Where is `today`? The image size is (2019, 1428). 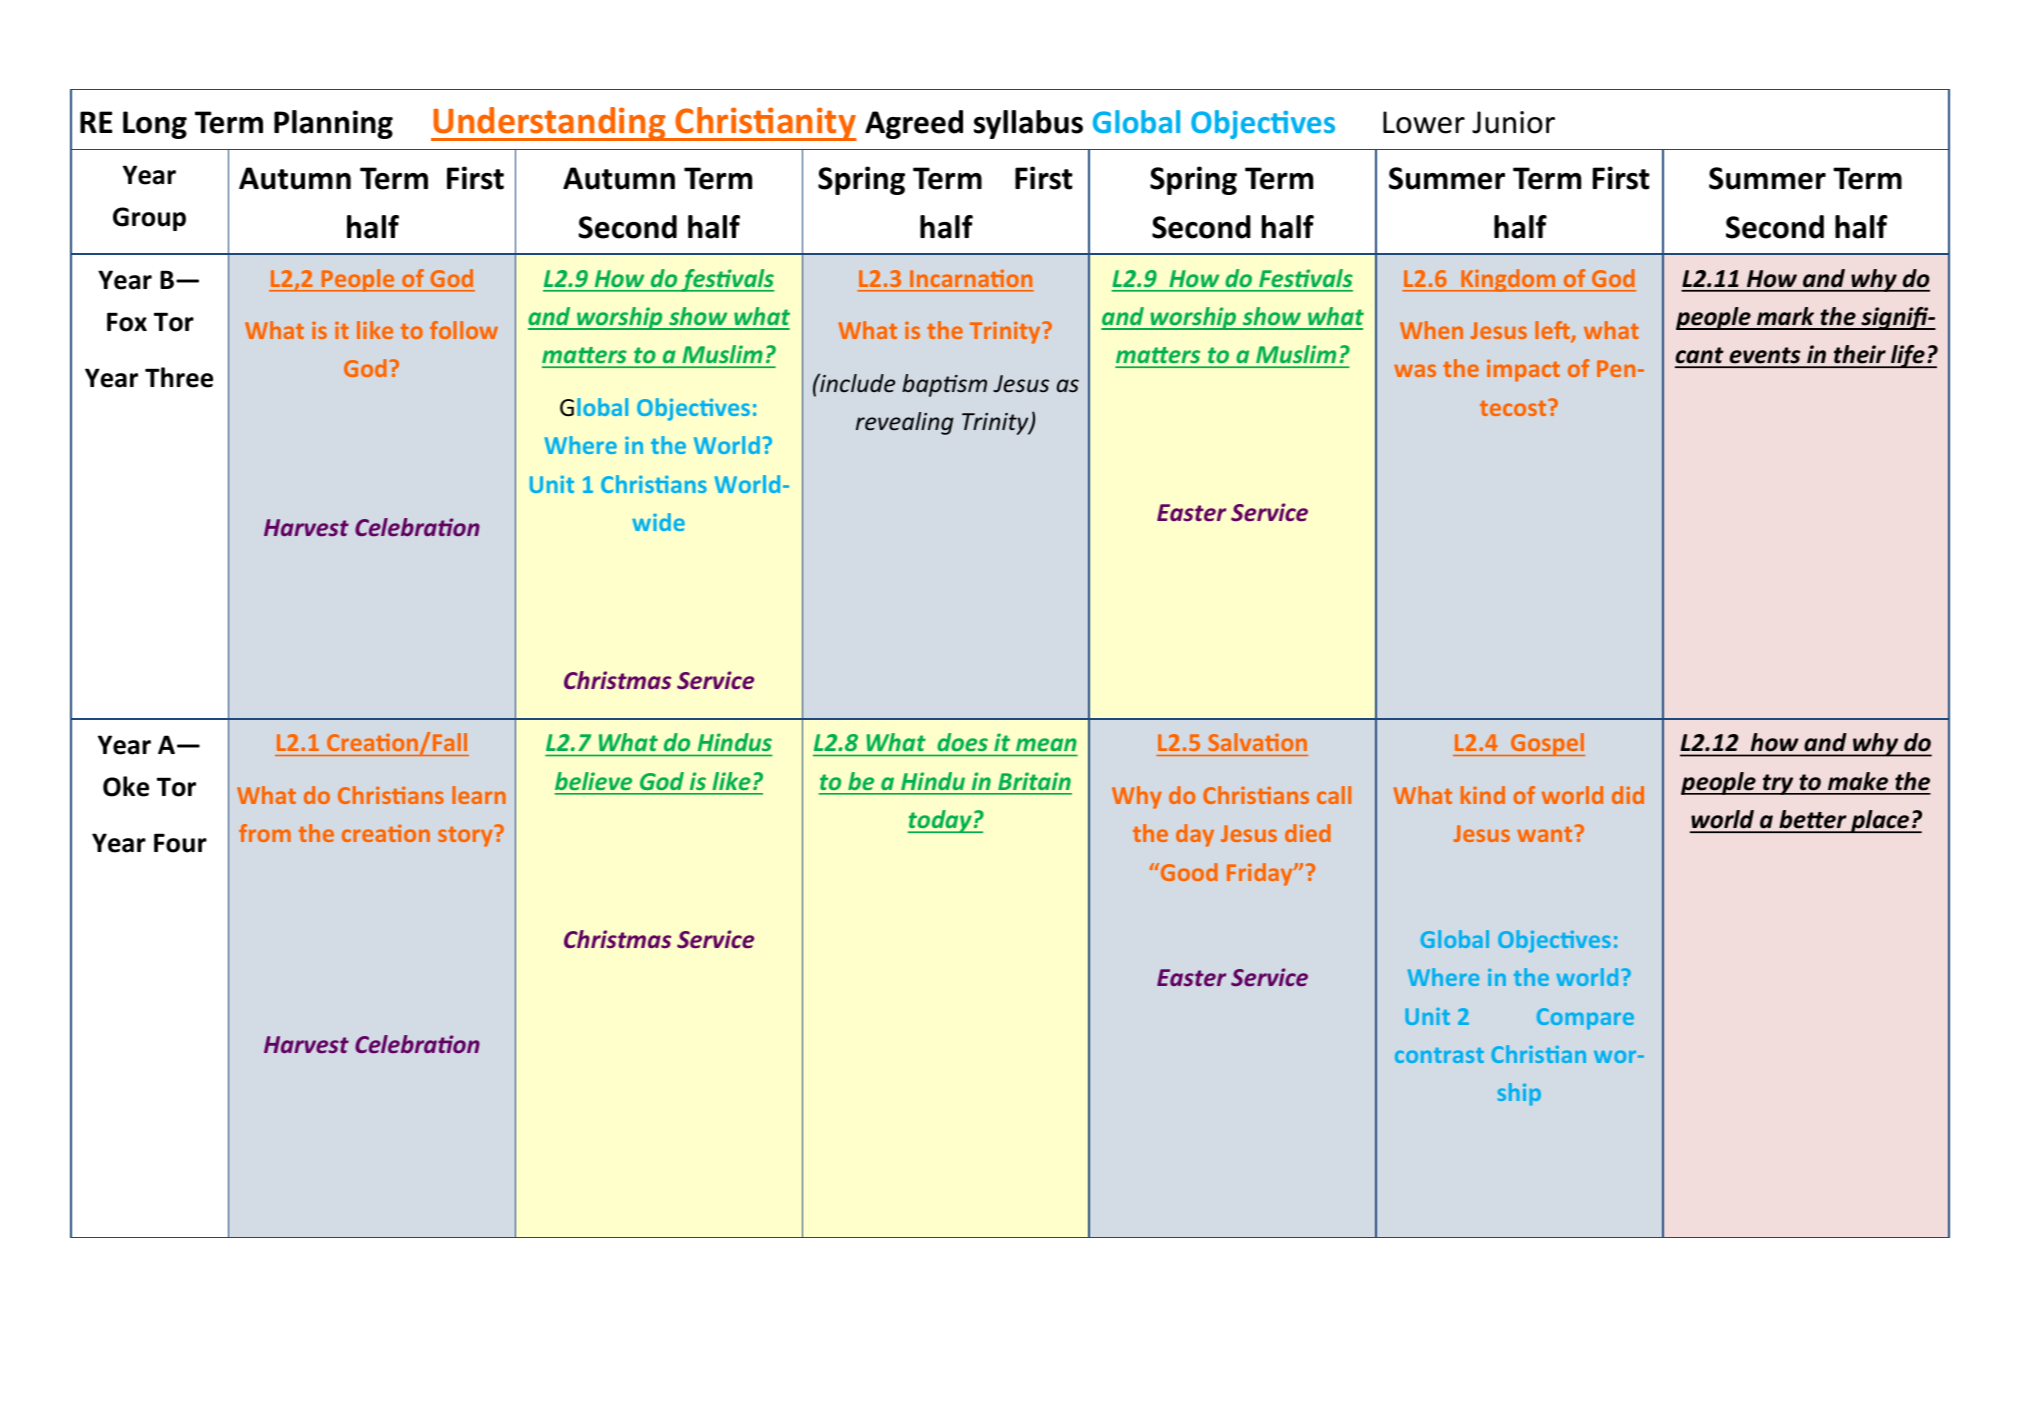 today is located at coordinates (940, 821).
